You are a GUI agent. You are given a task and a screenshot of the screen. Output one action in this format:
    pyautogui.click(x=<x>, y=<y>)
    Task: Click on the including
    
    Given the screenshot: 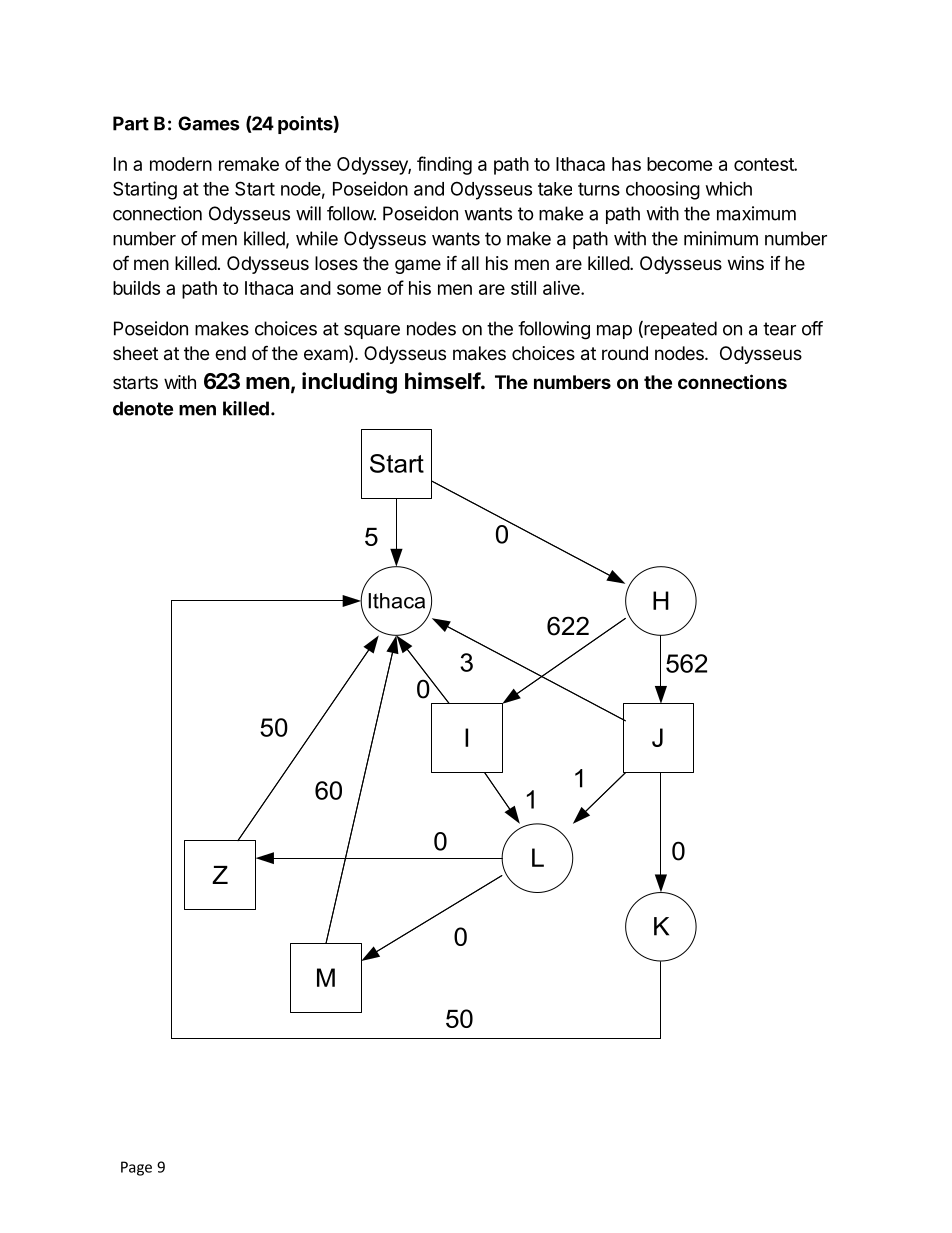 What is the action you would take?
    pyautogui.click(x=349, y=383)
